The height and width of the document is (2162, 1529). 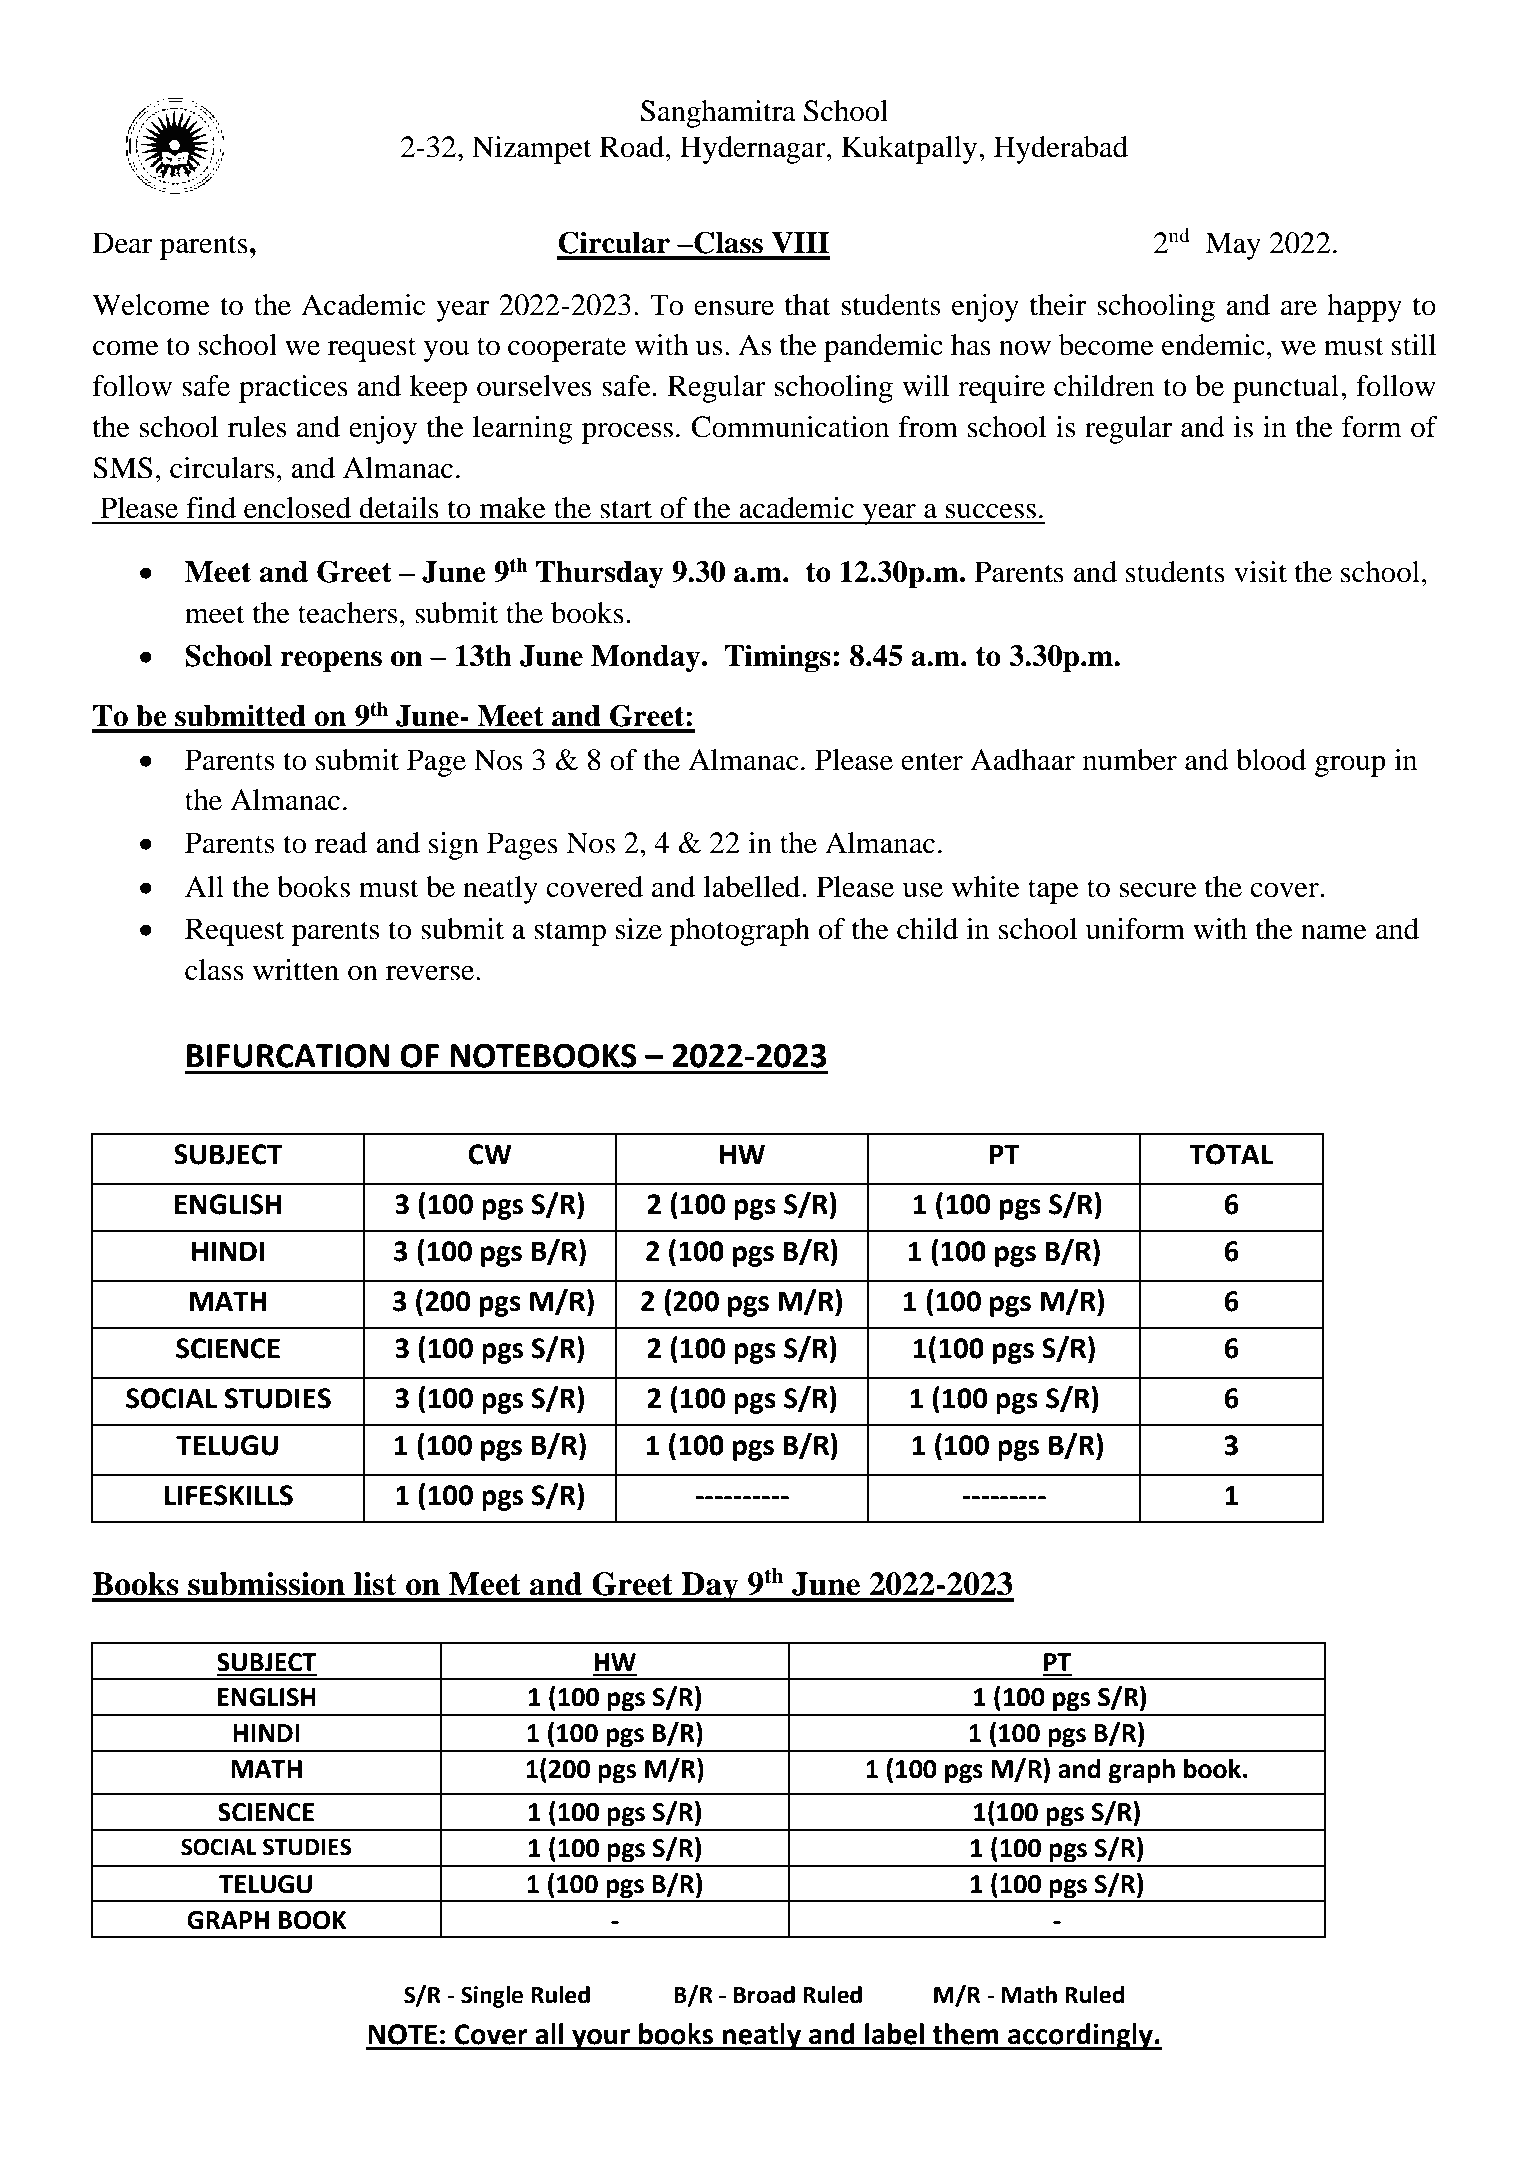 What do you see at coordinates (492, 1997) in the document?
I see `Single` at bounding box center [492, 1997].
